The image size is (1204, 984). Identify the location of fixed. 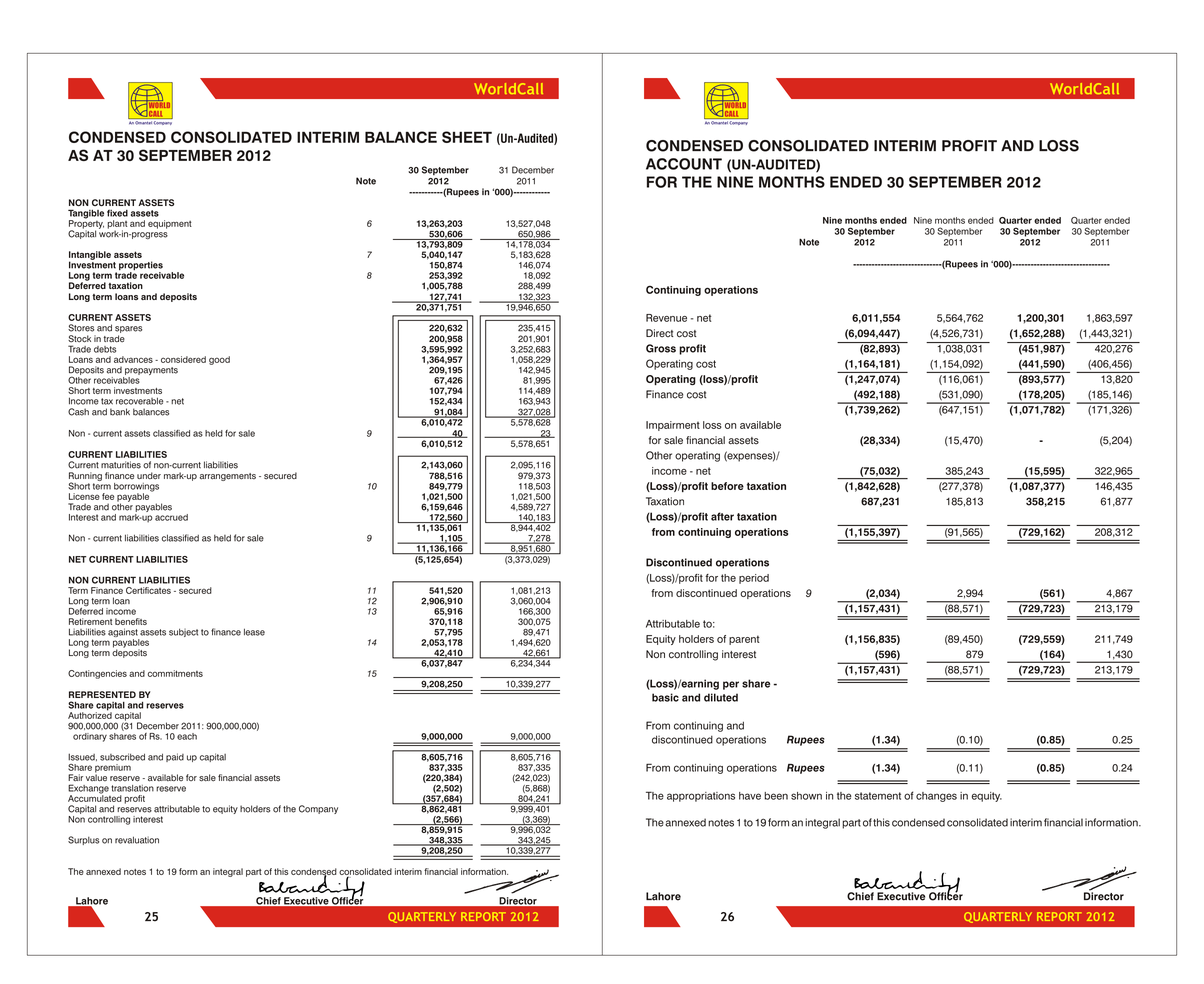
(117, 213).
